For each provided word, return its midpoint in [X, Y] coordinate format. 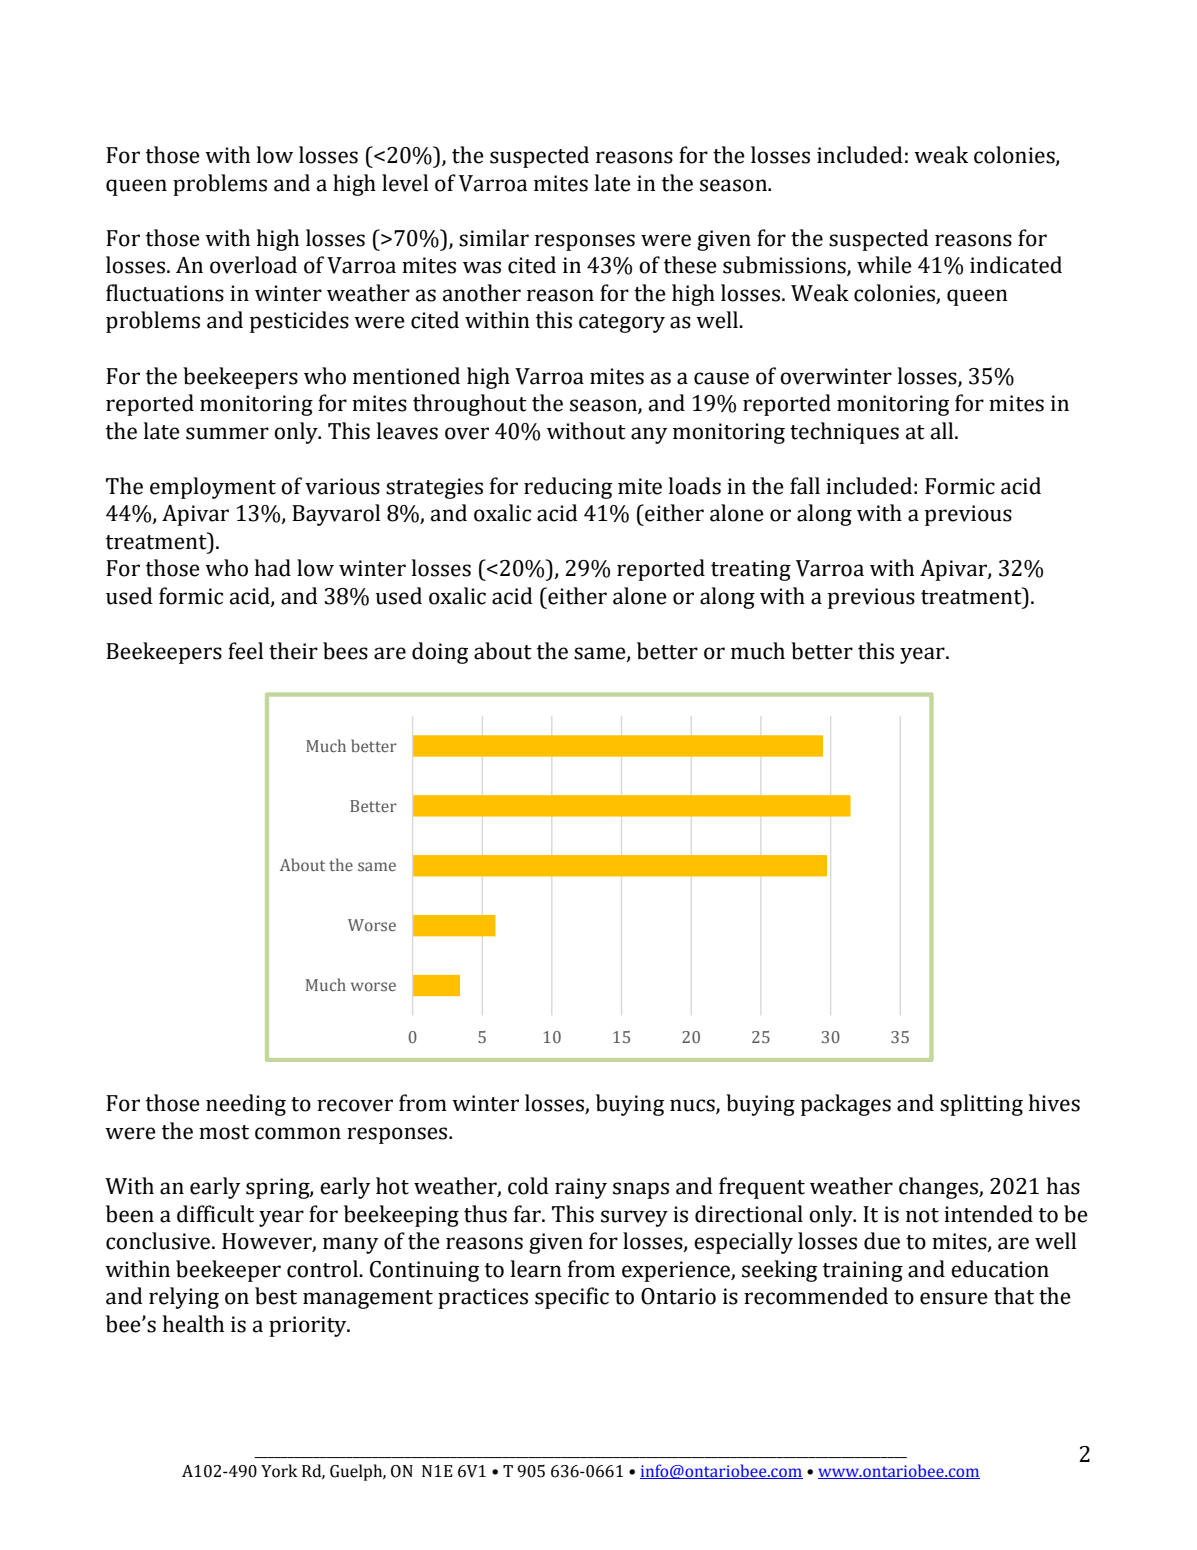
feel [245, 651]
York [279, 1471]
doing [440, 653]
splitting [981, 1105]
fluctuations [165, 293]
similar [494, 238]
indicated [1016, 265]
